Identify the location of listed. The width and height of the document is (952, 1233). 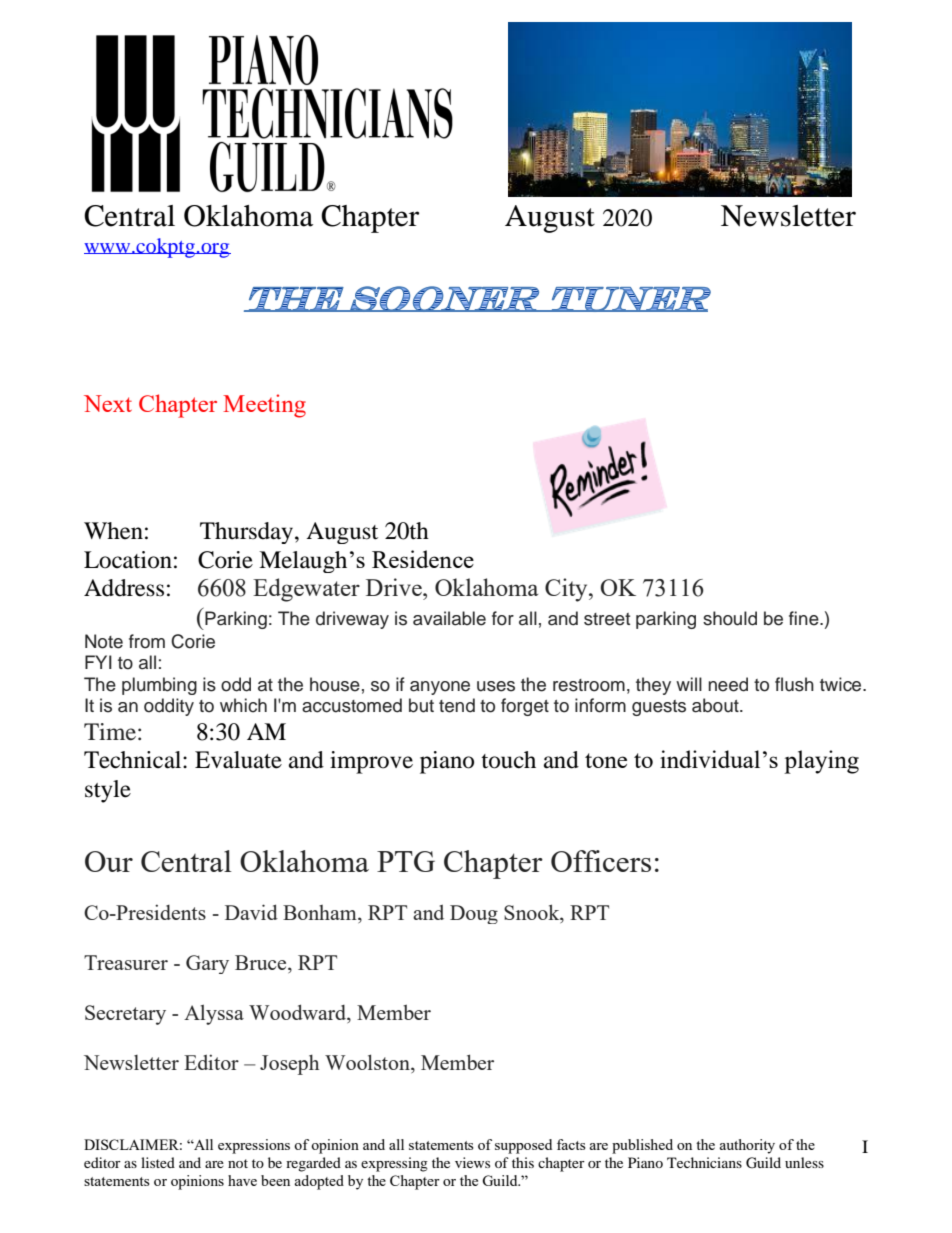
(158, 1162).
